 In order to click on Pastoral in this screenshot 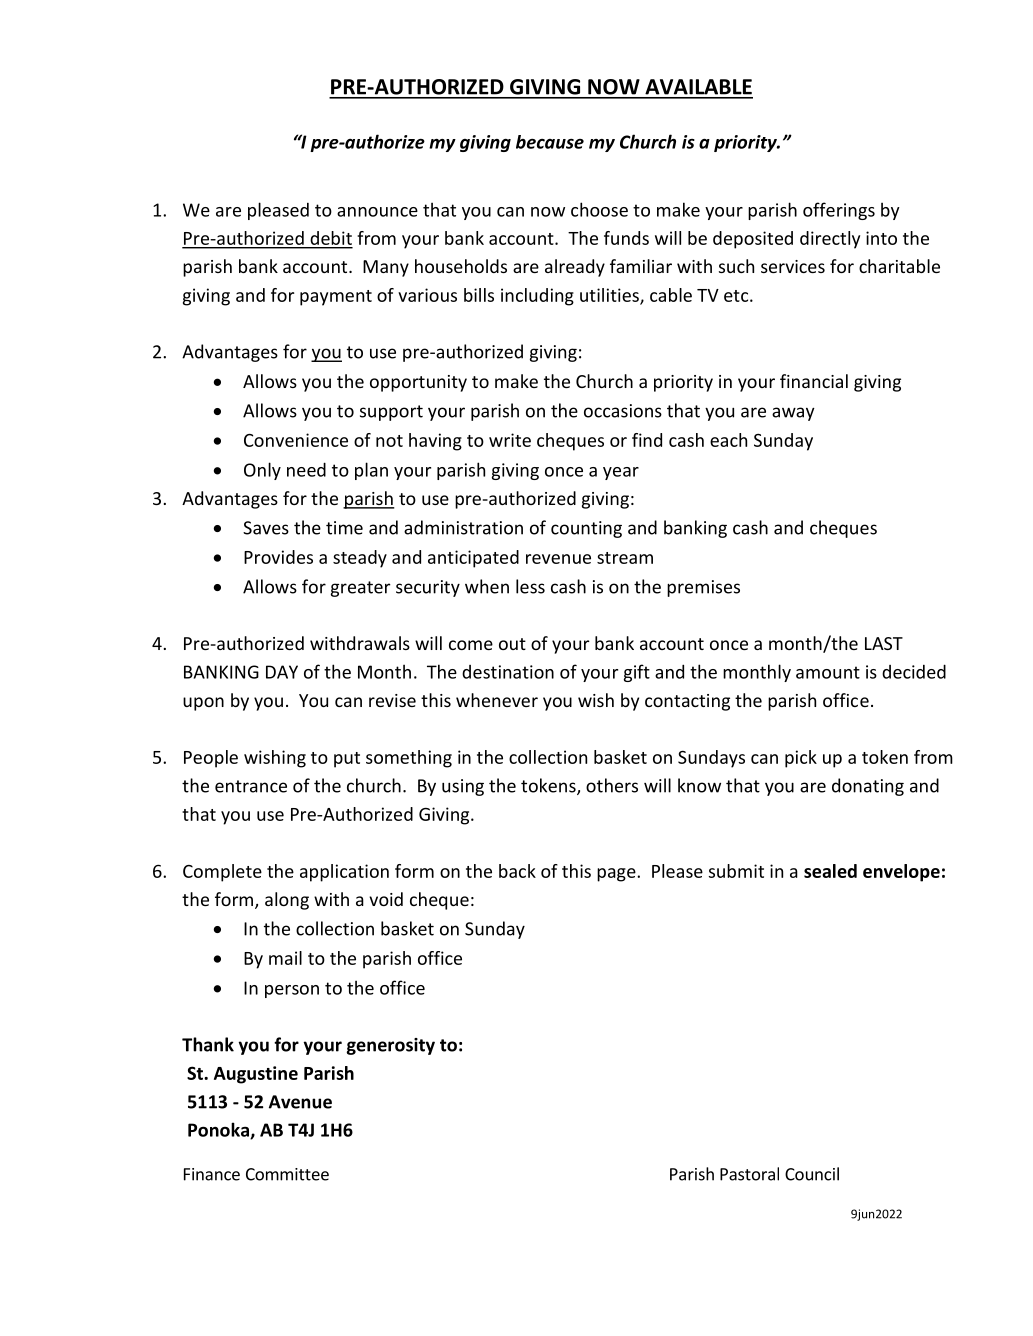, I will do `click(749, 1174)`.
